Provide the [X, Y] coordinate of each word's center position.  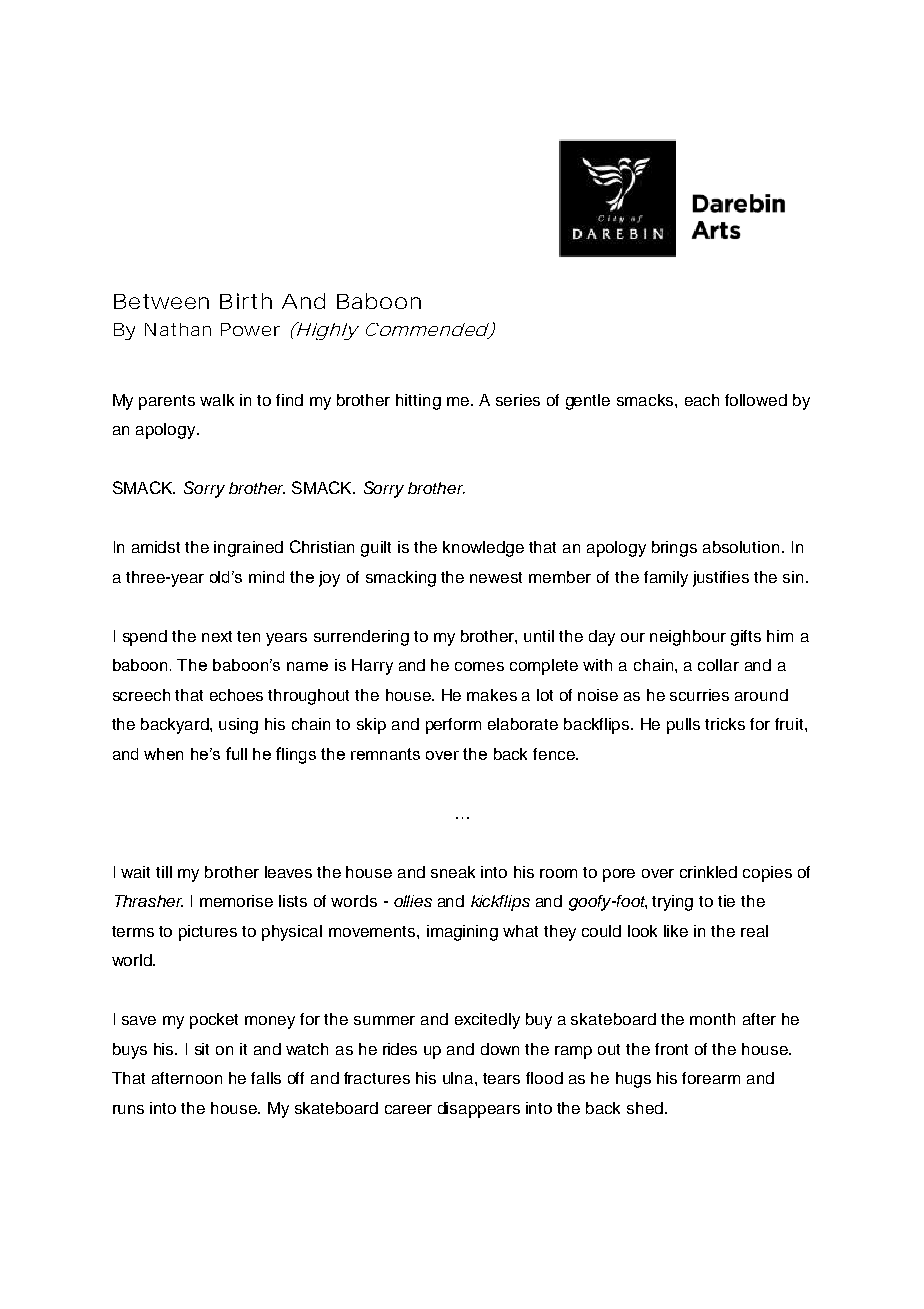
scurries [699, 695]
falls [266, 1078]
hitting [418, 402]
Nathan [178, 329]
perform [453, 726]
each [702, 400]
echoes [236, 695]
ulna [459, 1078]
